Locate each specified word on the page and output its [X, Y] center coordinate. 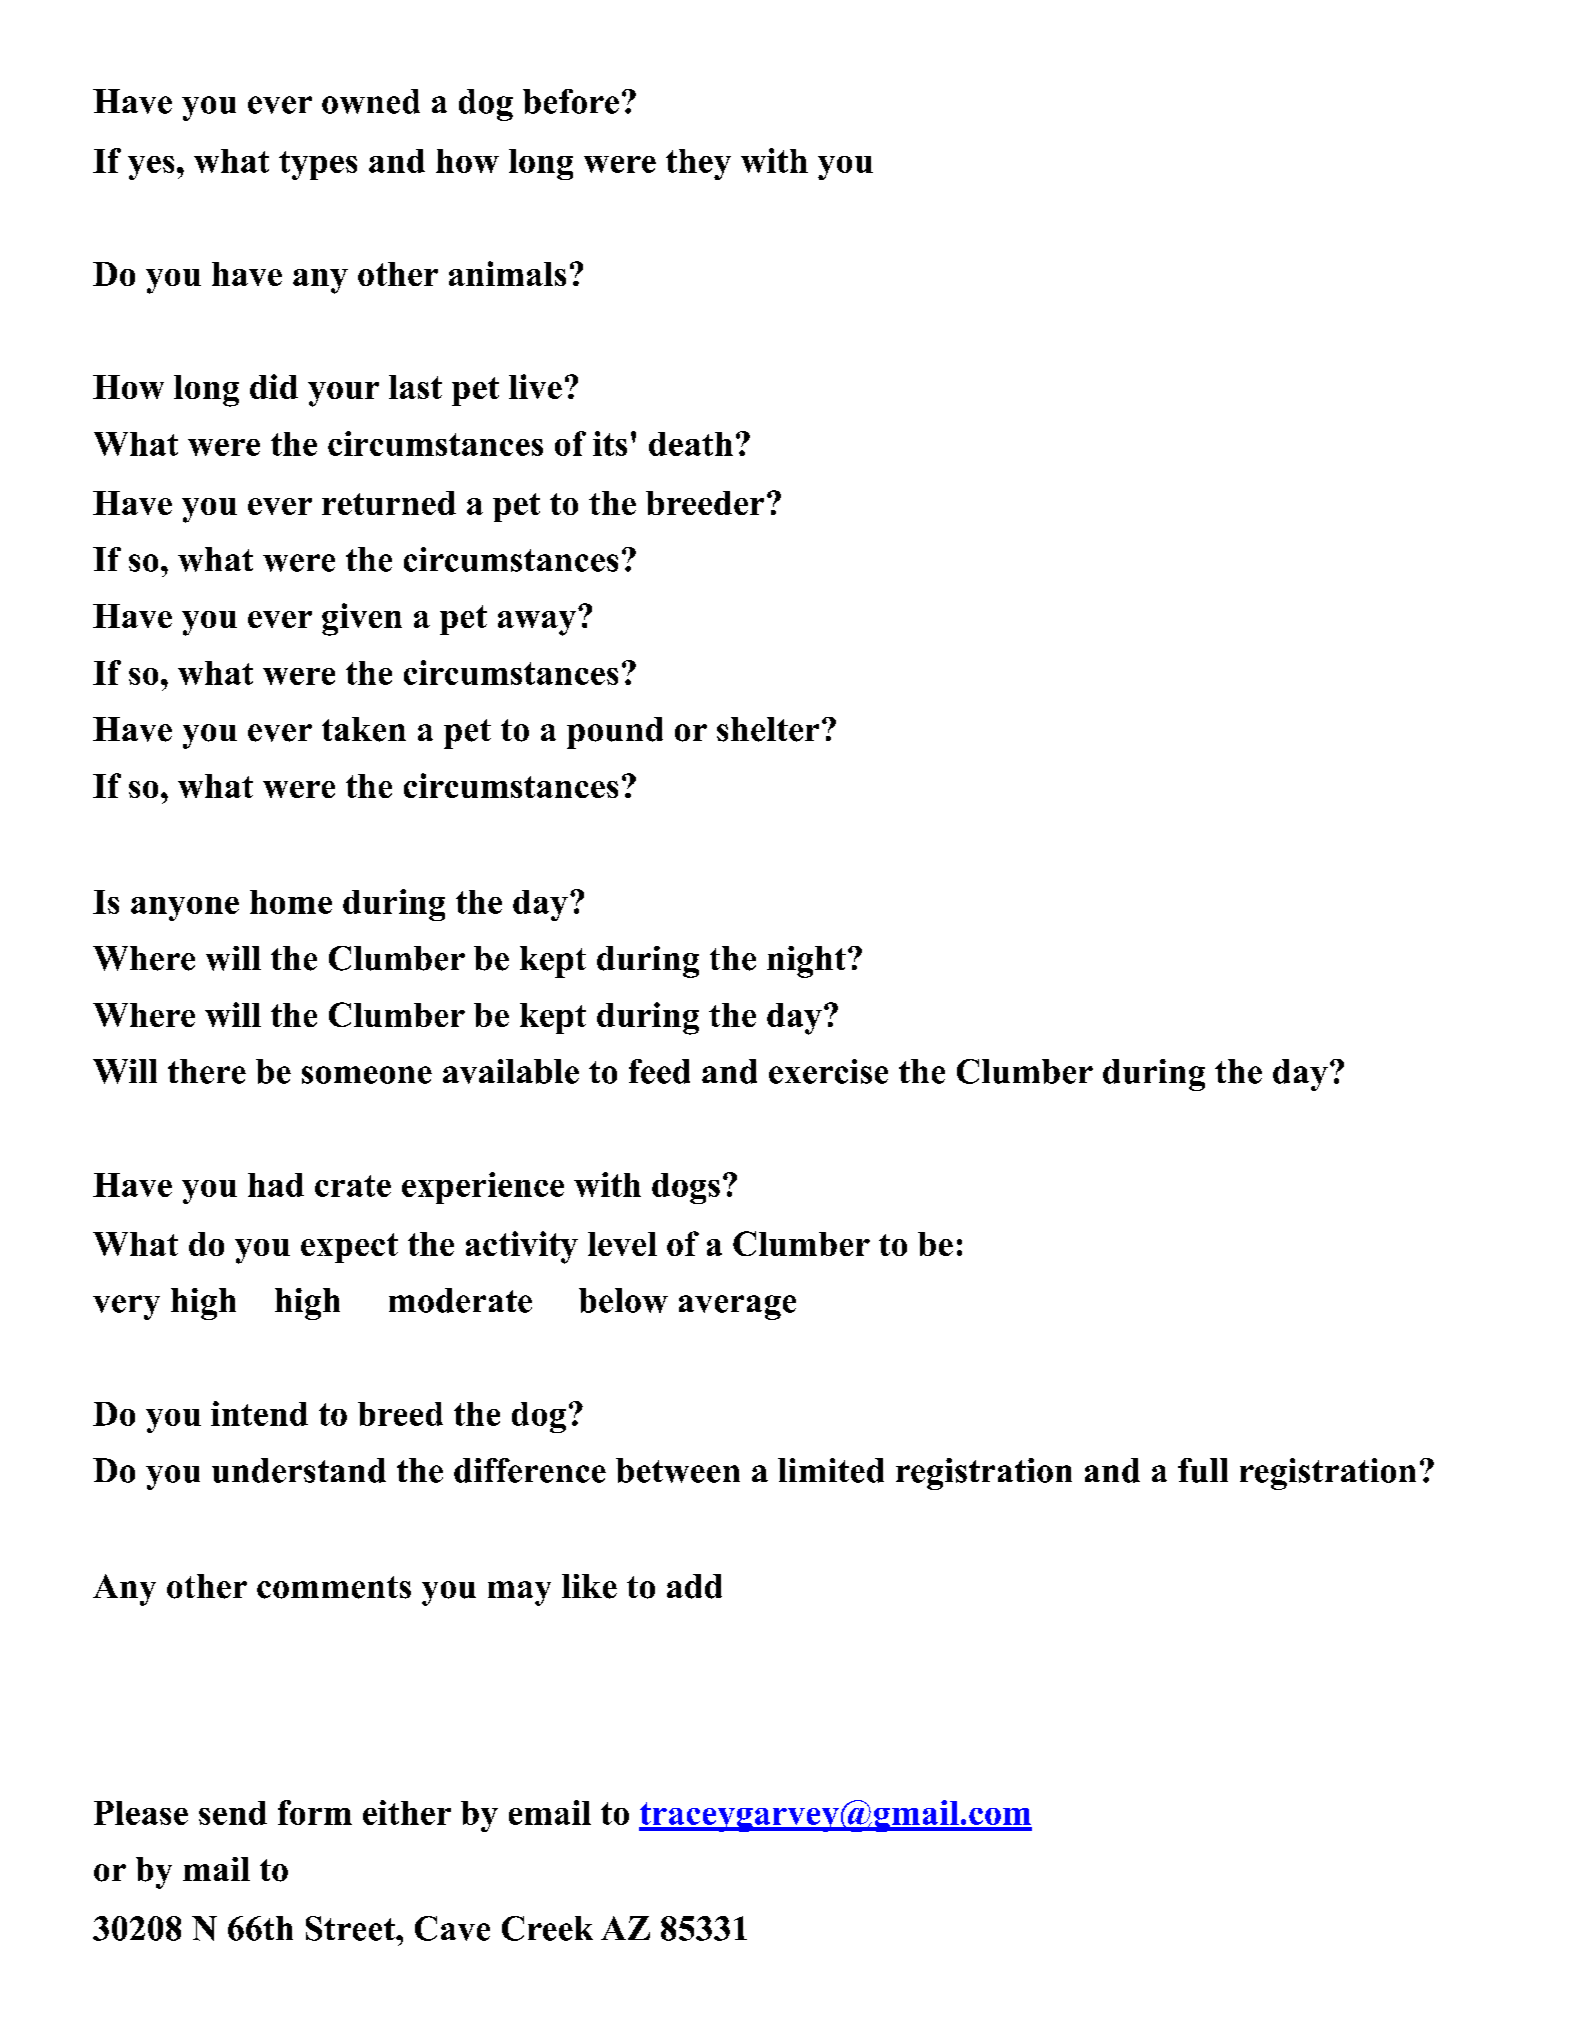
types [318, 165]
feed [659, 1071]
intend [259, 1413]
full [1203, 1470]
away [537, 623]
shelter [768, 729]
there [207, 1071]
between [678, 1470]
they [698, 164]
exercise [828, 1071]
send [233, 1813]
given [362, 619]
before [571, 101]
